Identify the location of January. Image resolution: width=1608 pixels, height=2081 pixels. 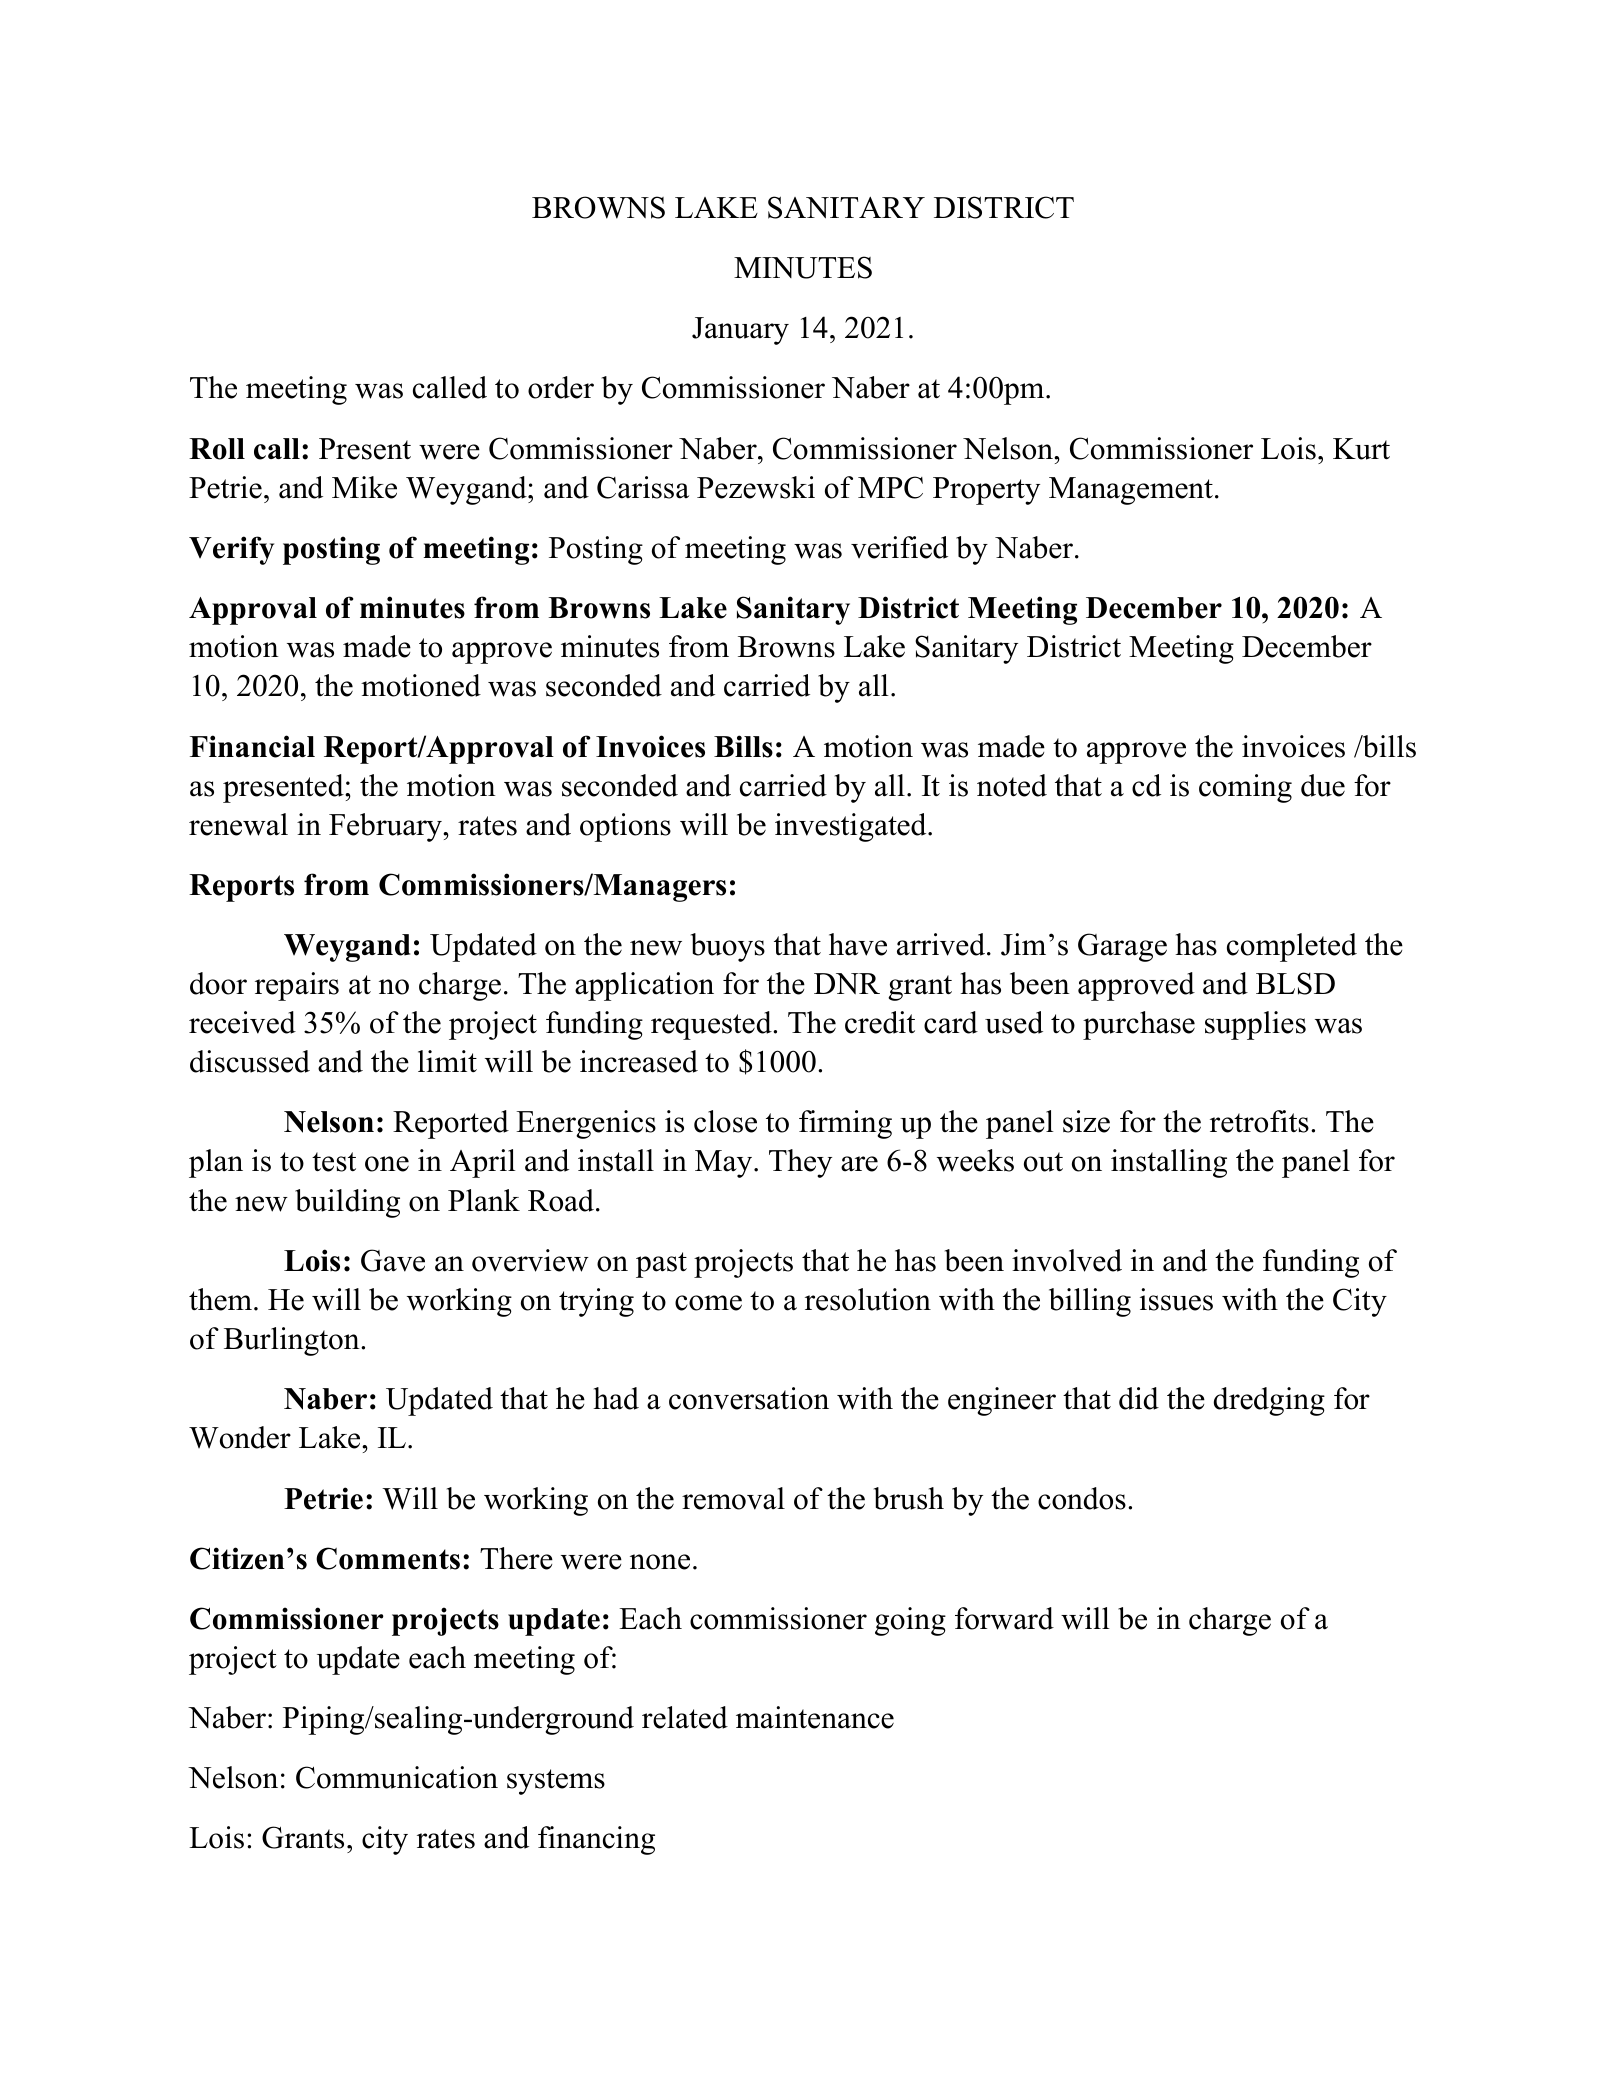
(740, 331).
